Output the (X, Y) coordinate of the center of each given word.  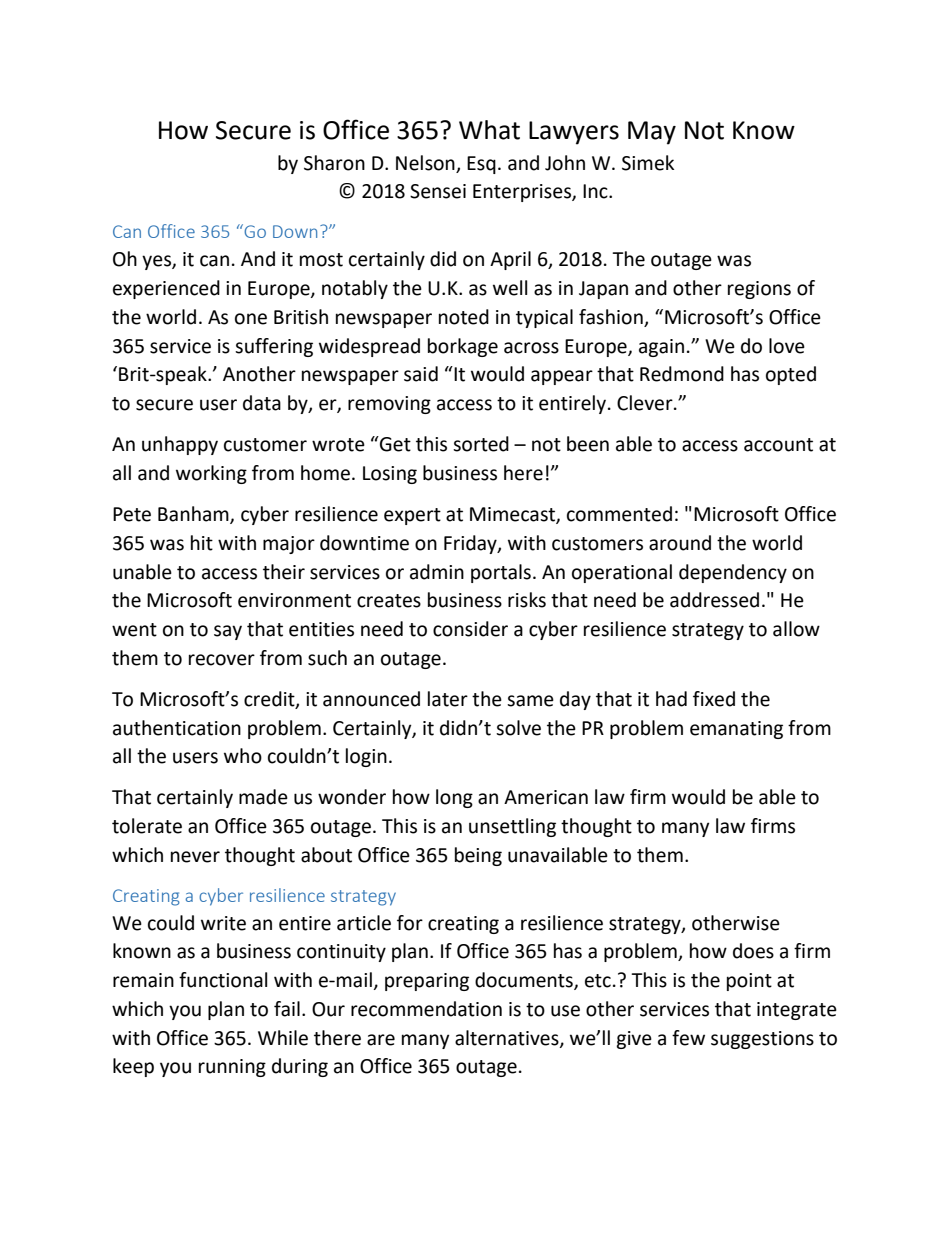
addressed (714, 600)
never (195, 857)
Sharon (334, 163)
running (232, 1068)
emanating (736, 730)
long (454, 798)
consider (470, 629)
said (421, 374)
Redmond (682, 374)
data (262, 403)
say (228, 632)
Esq (481, 165)
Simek (648, 163)
